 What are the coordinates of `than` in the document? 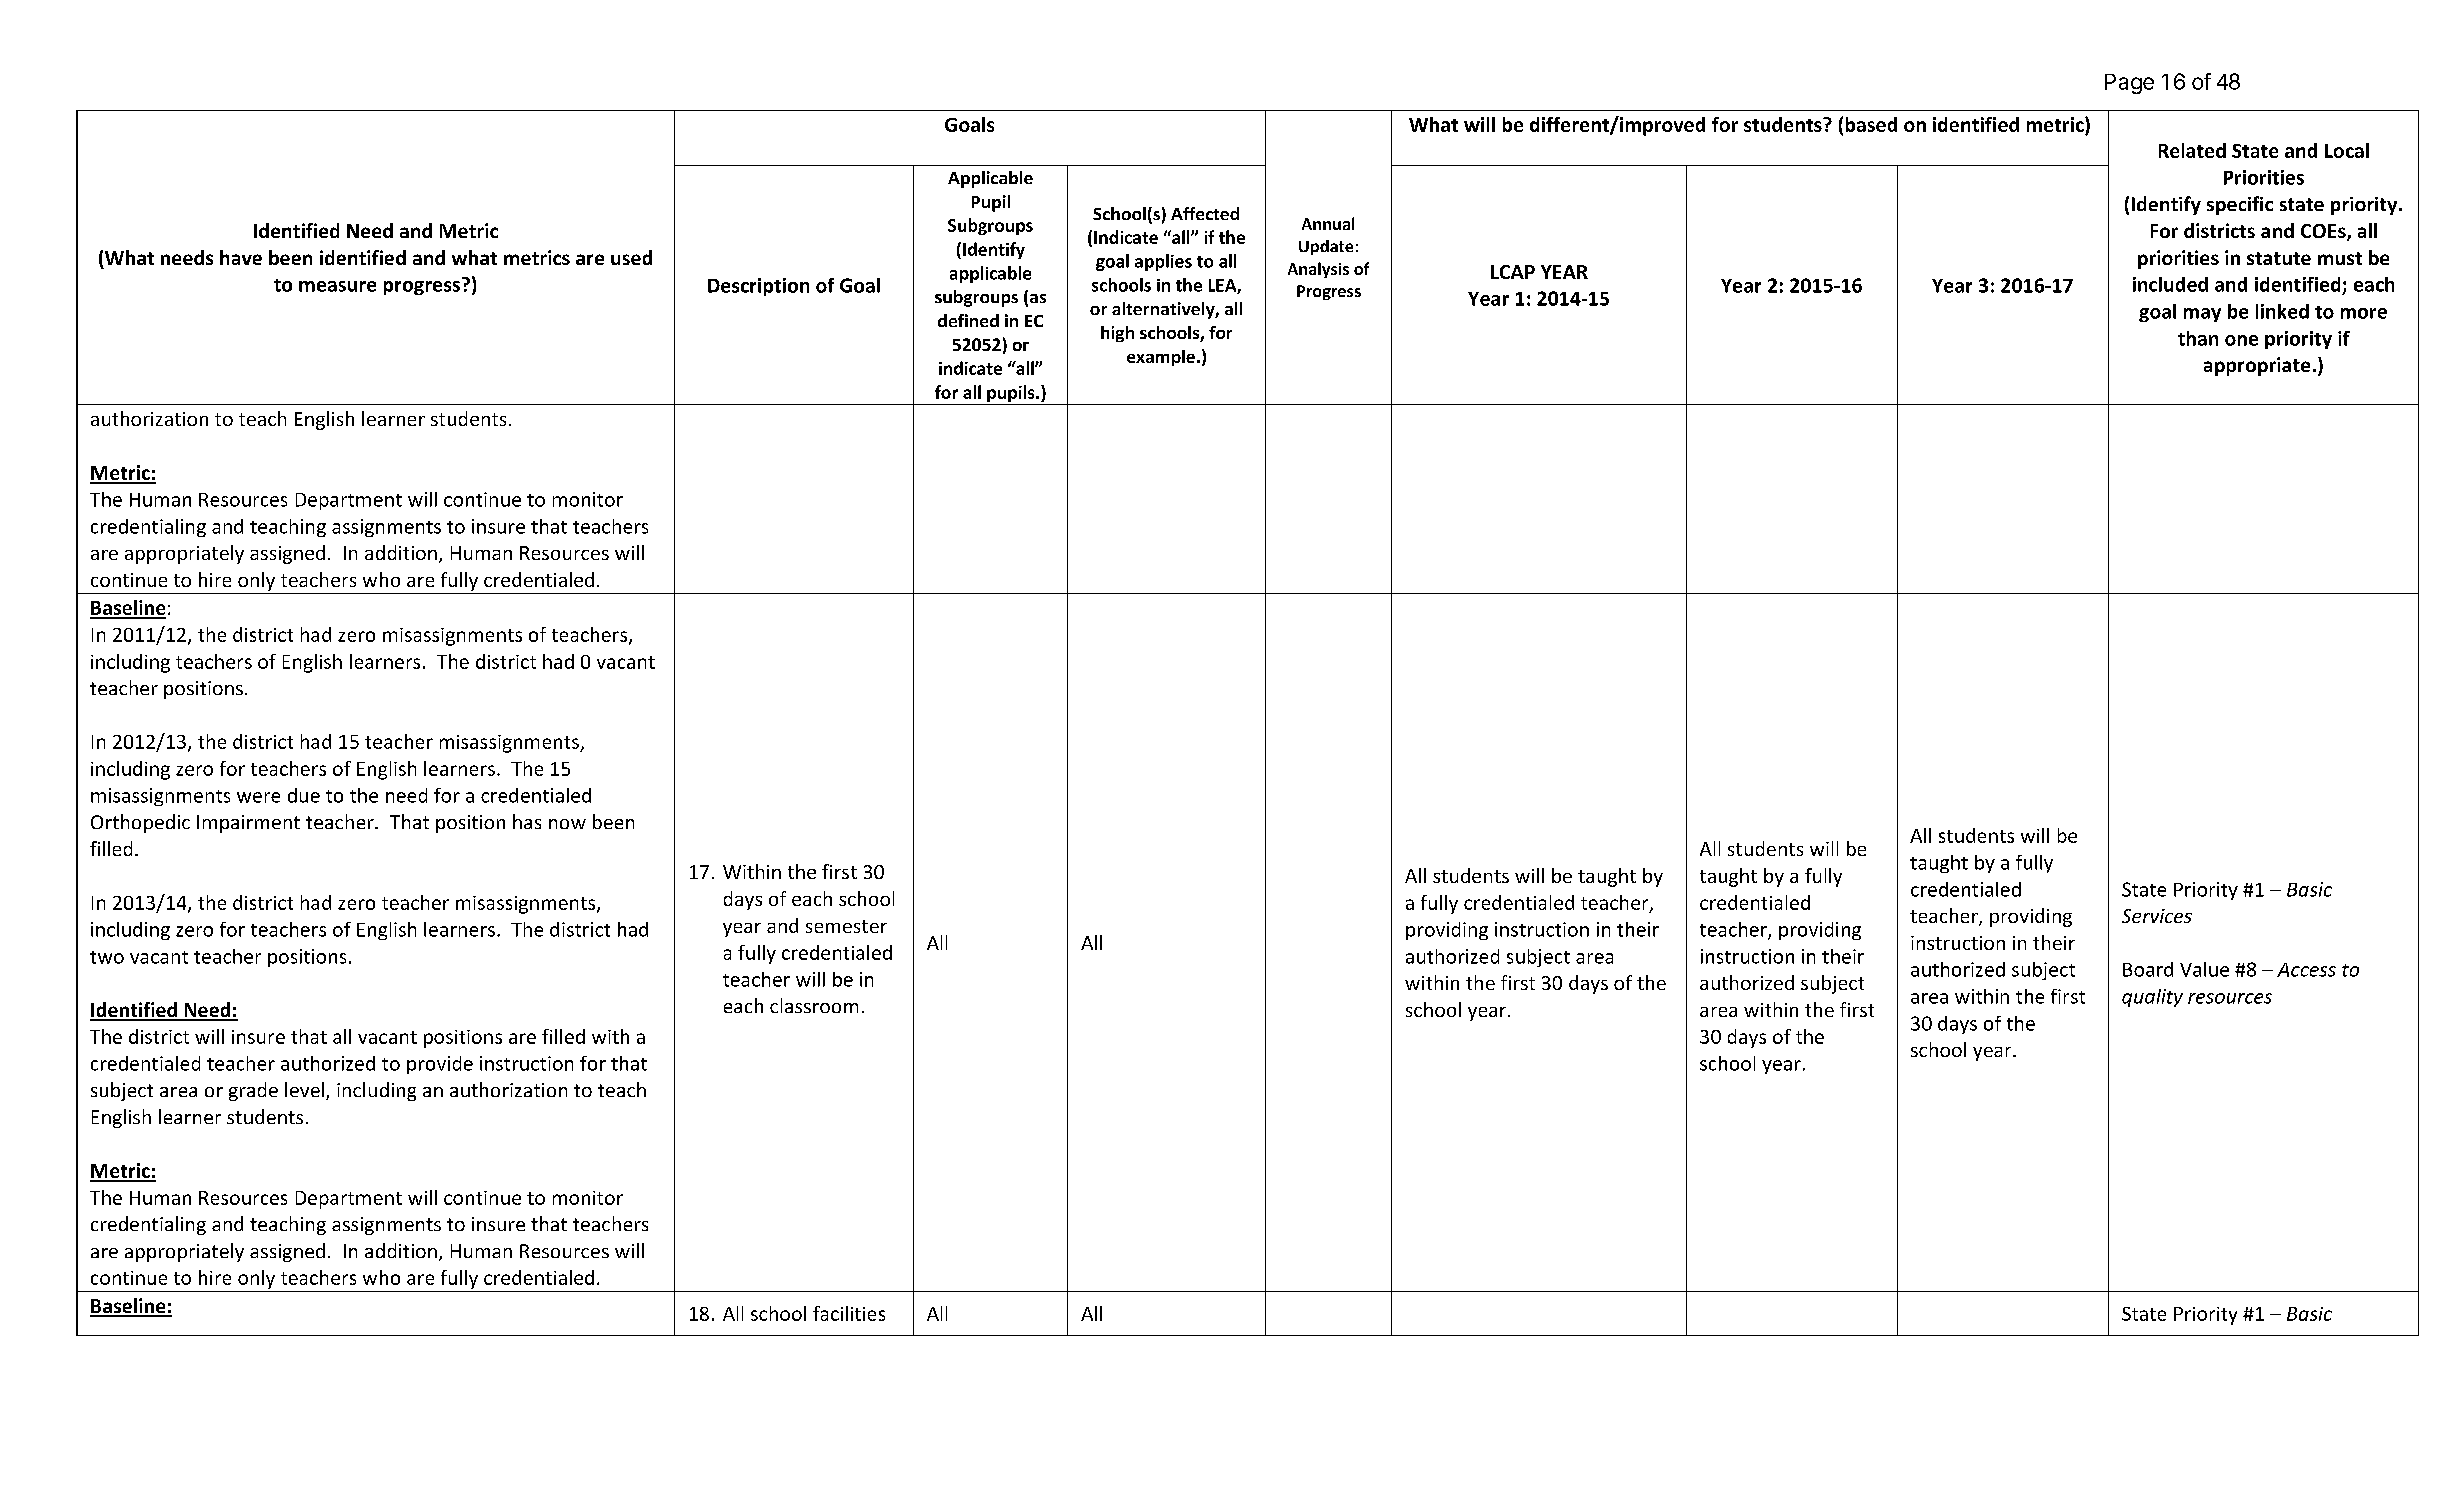 It's located at (2198, 338).
